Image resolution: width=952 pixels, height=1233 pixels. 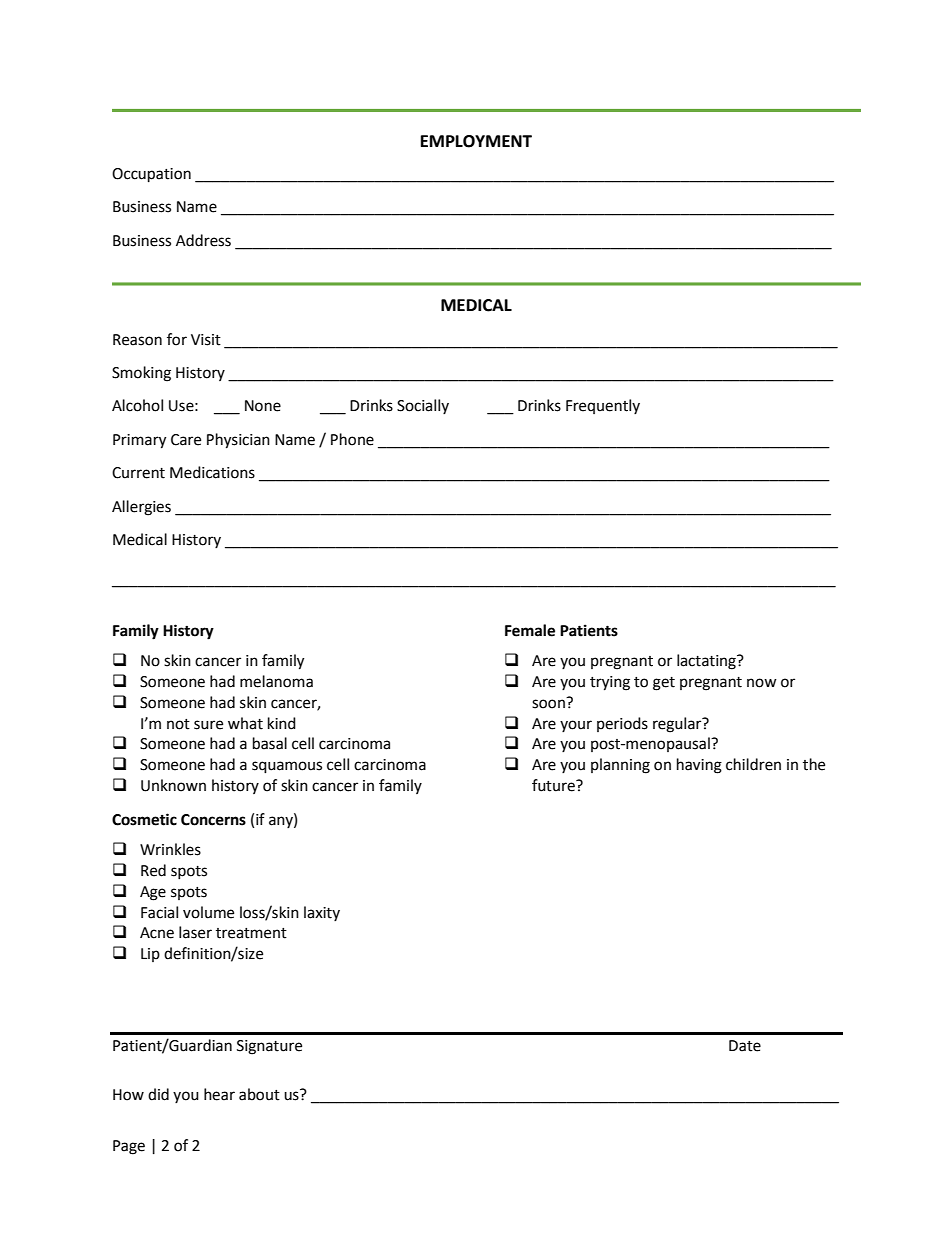 I want to click on Socially, so click(x=423, y=406).
